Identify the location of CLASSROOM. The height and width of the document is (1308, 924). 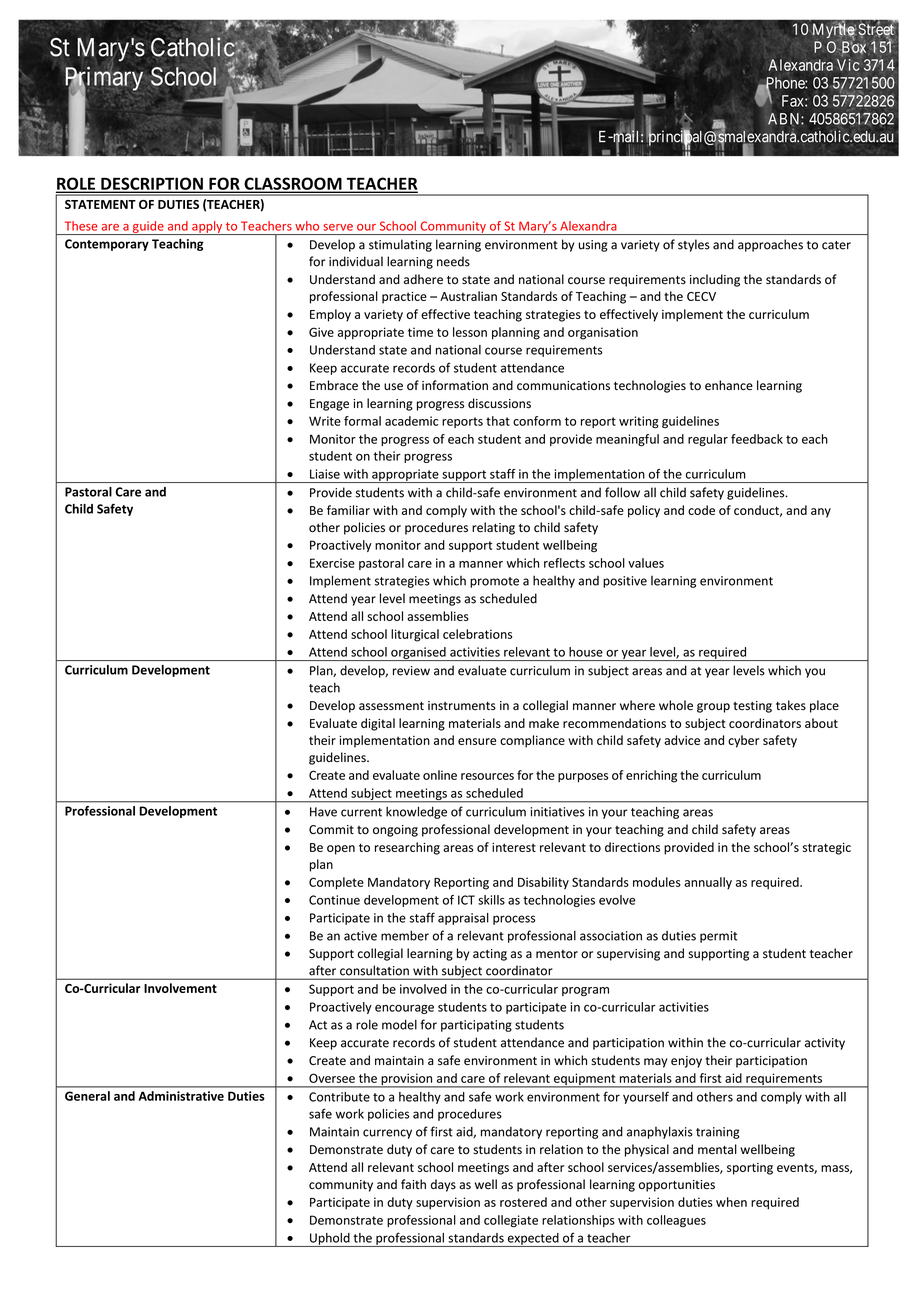
(293, 184).
